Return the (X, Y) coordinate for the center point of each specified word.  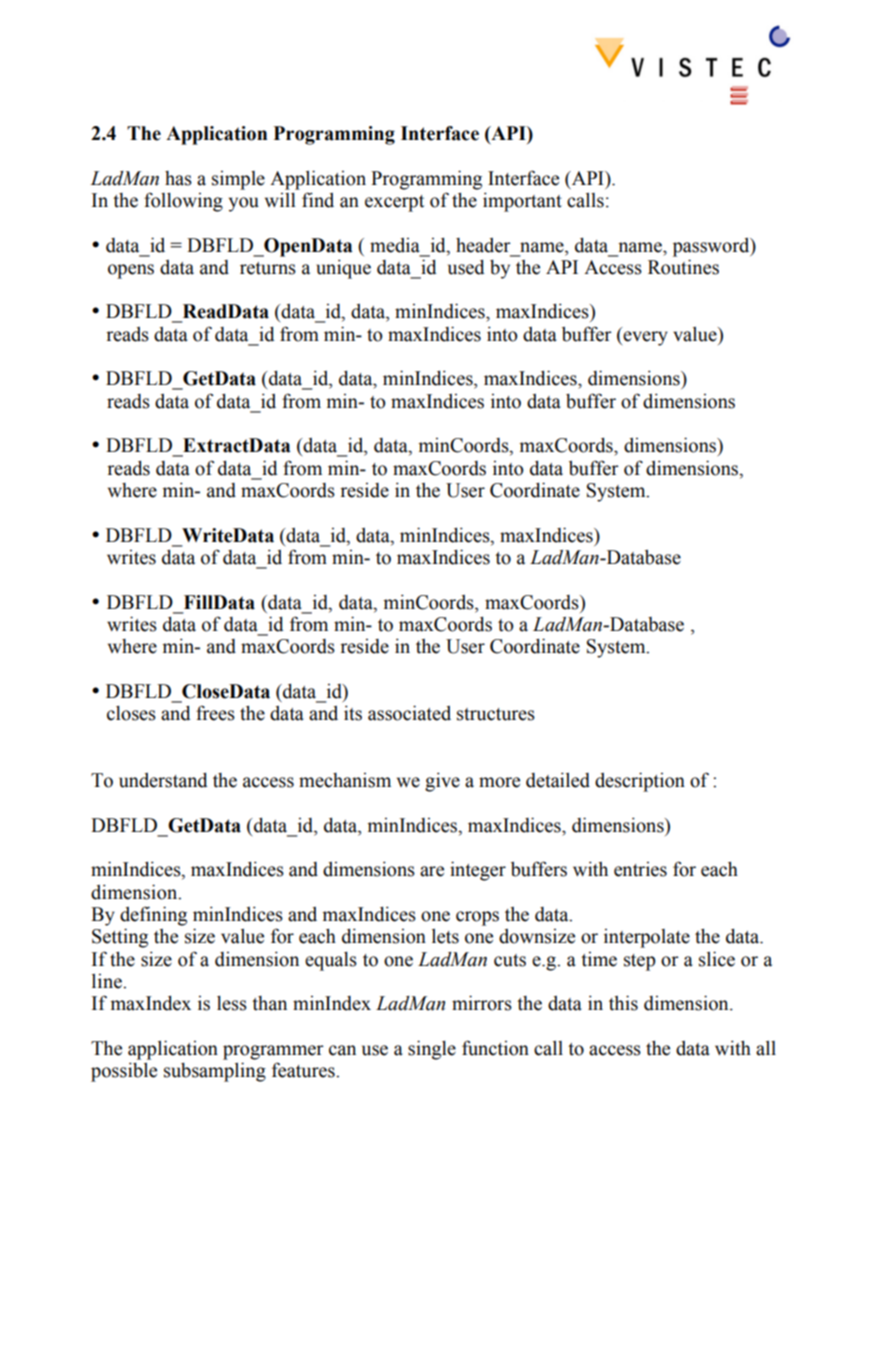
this (623, 1003)
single (432, 1050)
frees (215, 713)
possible (124, 1072)
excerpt (394, 203)
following (183, 202)
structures (496, 714)
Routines (683, 267)
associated (409, 713)
